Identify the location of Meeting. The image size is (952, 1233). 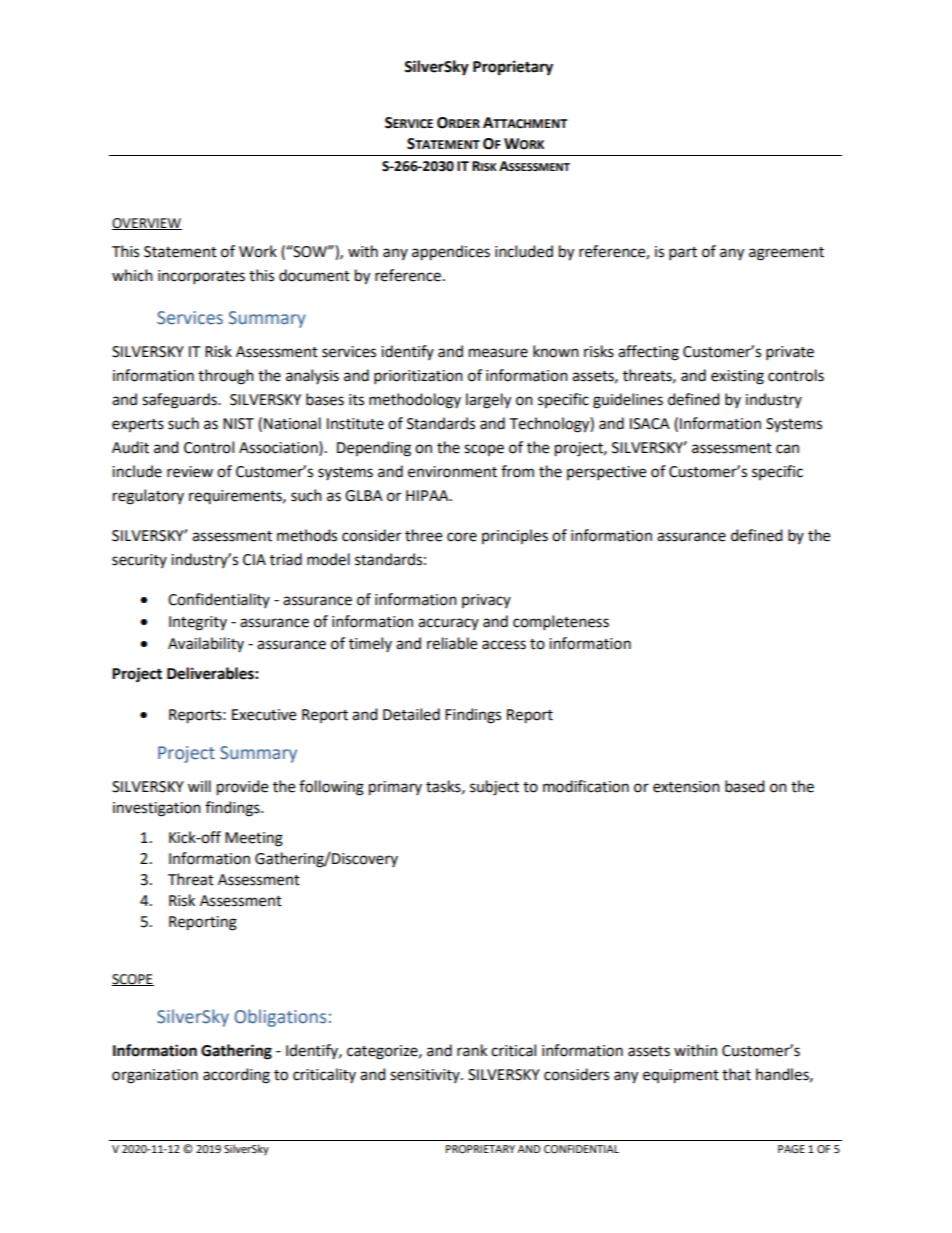
(254, 839).
